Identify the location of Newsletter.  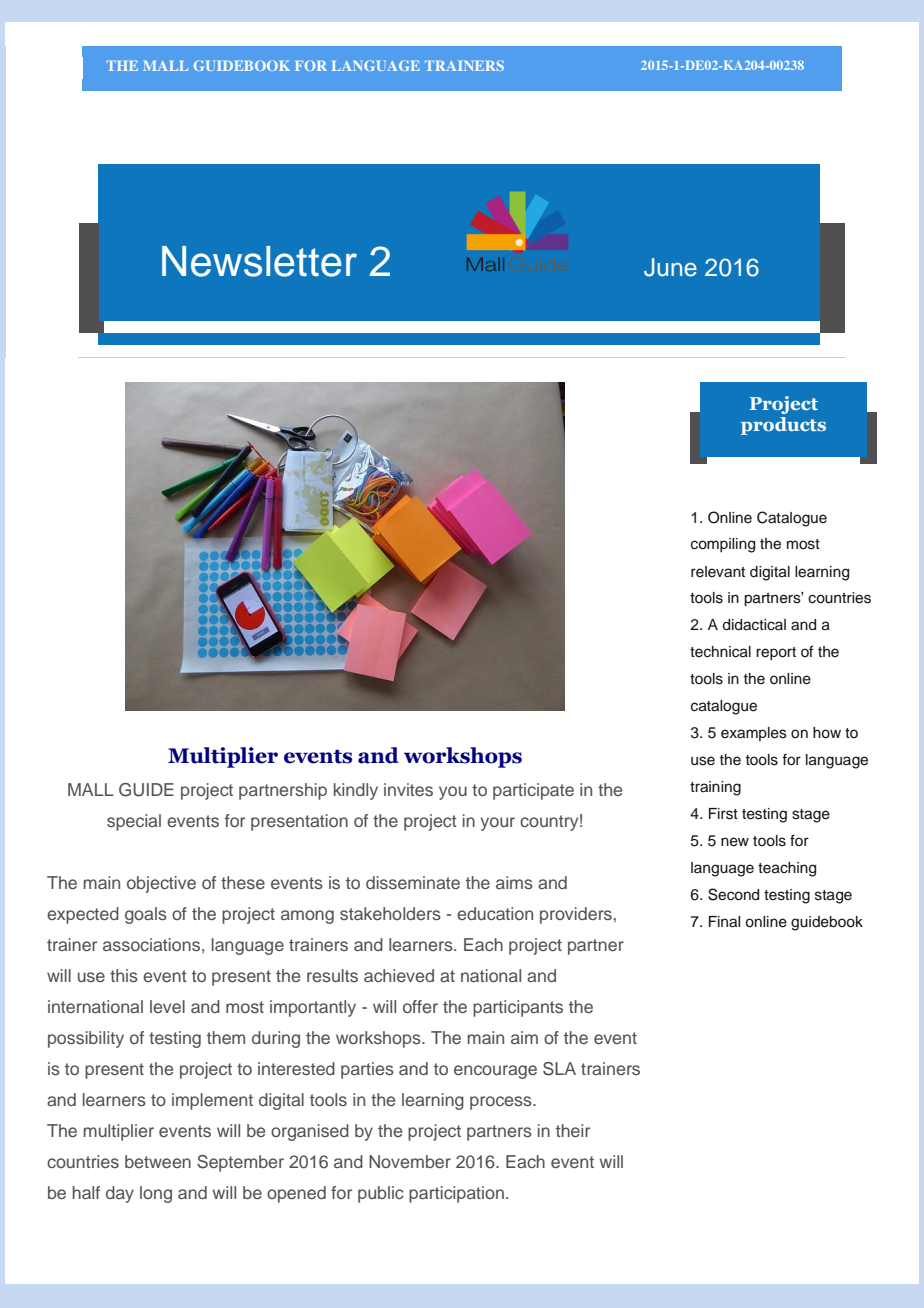
(259, 261).
